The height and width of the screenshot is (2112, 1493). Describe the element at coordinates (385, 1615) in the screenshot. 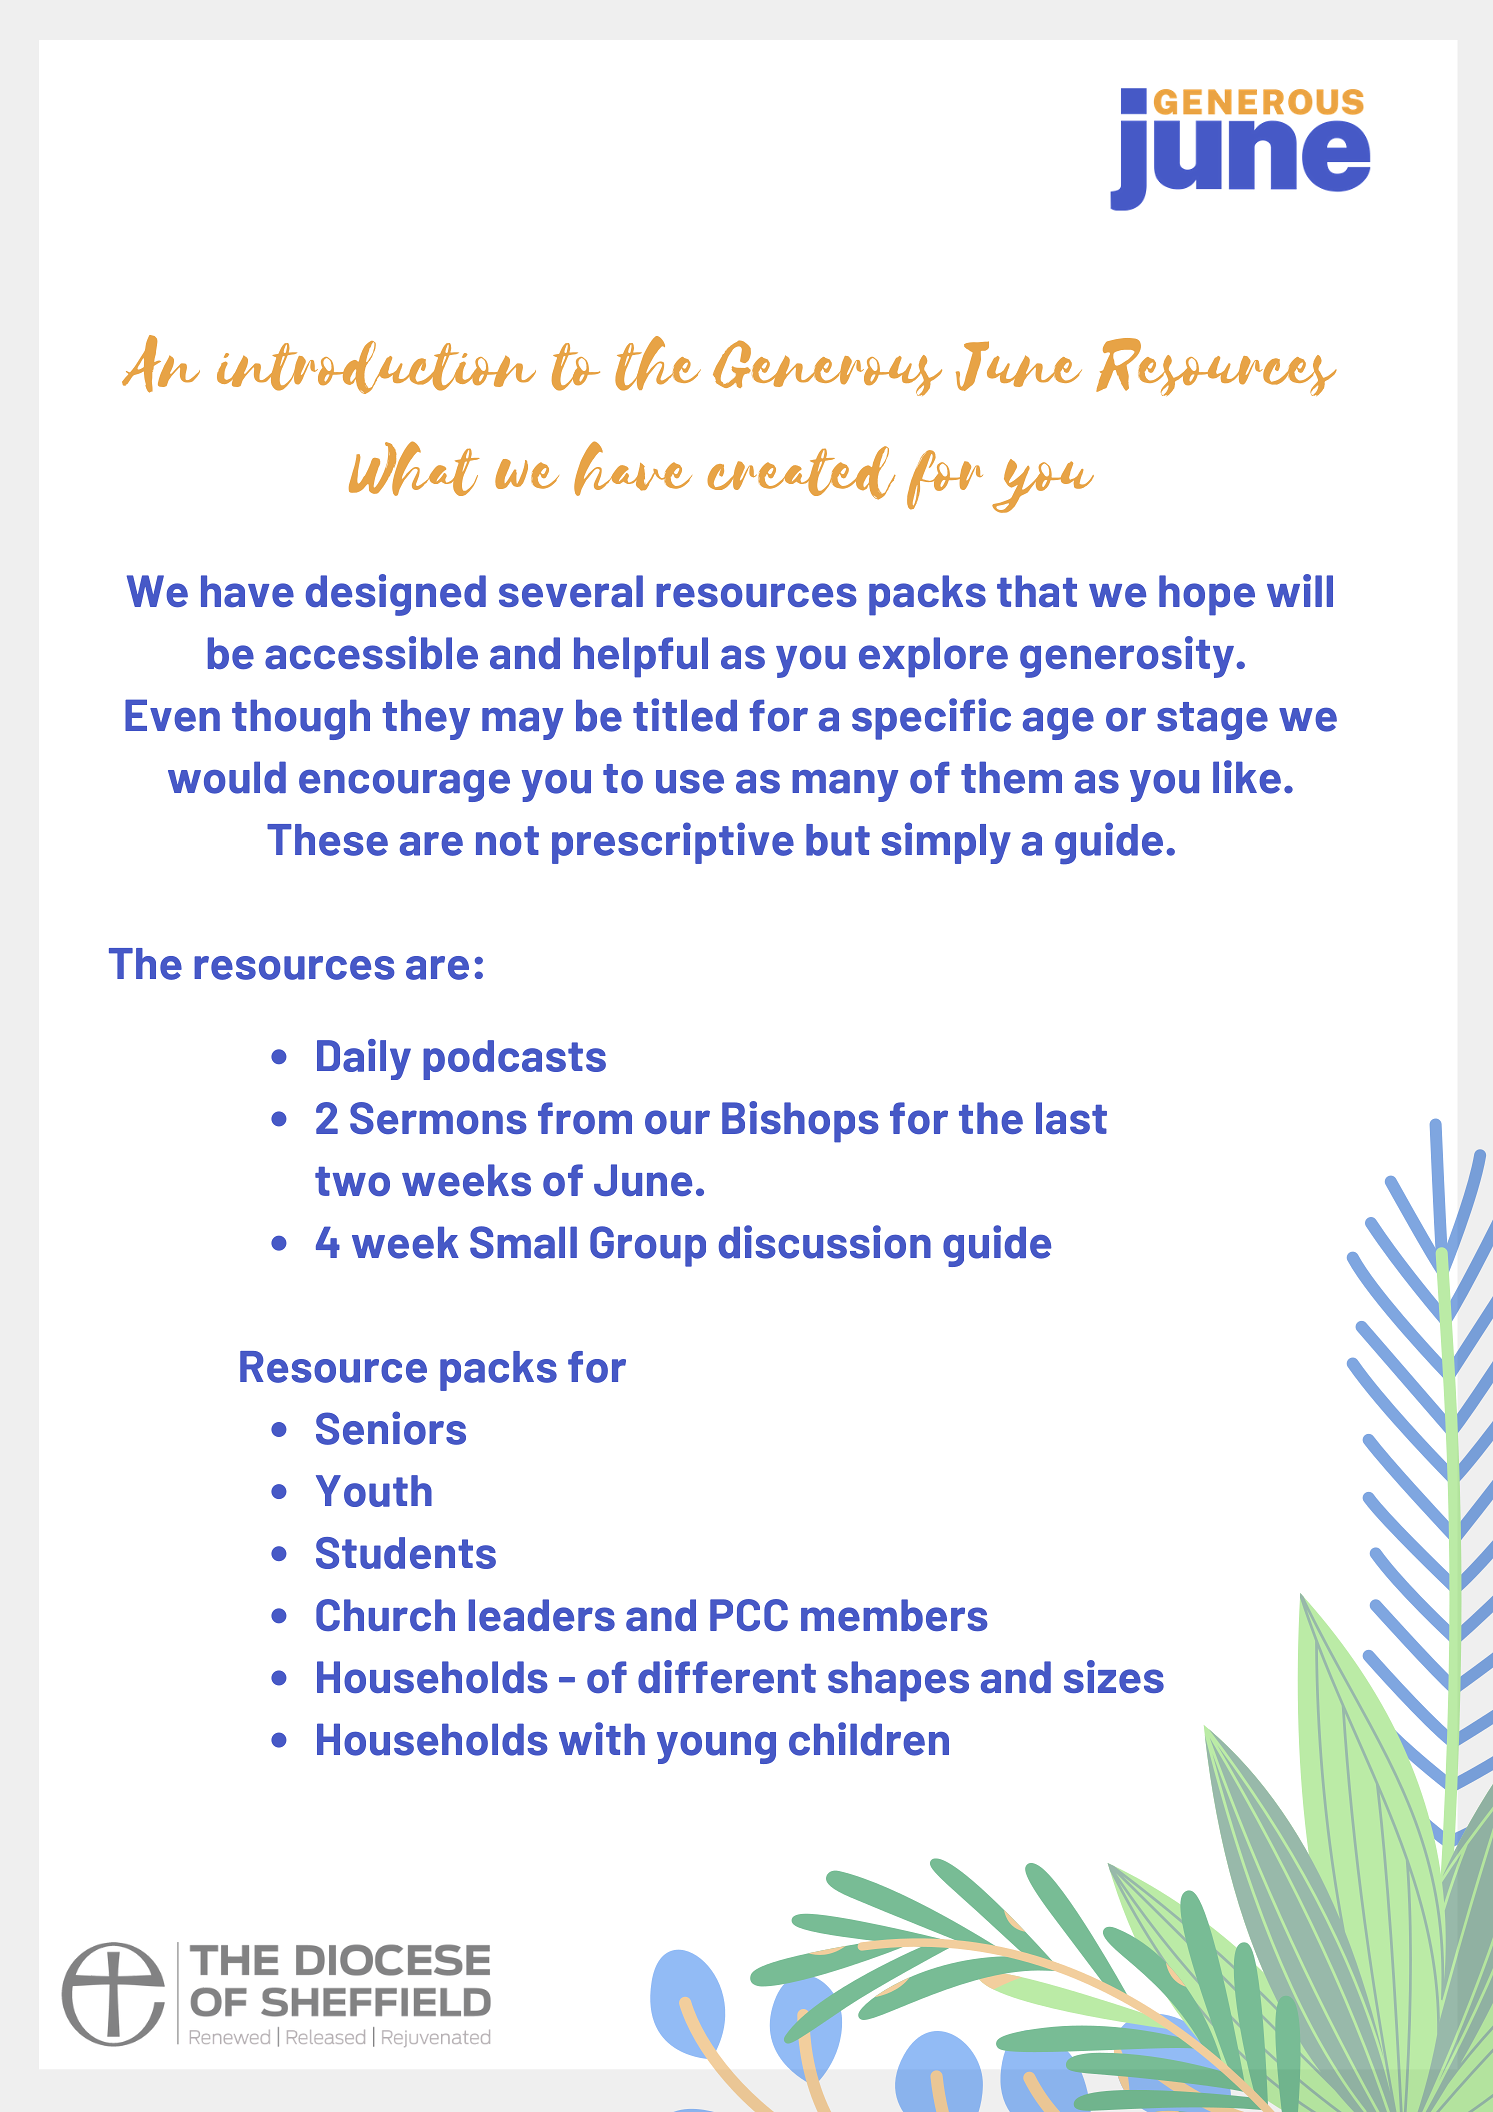

I see `Church` at that location.
